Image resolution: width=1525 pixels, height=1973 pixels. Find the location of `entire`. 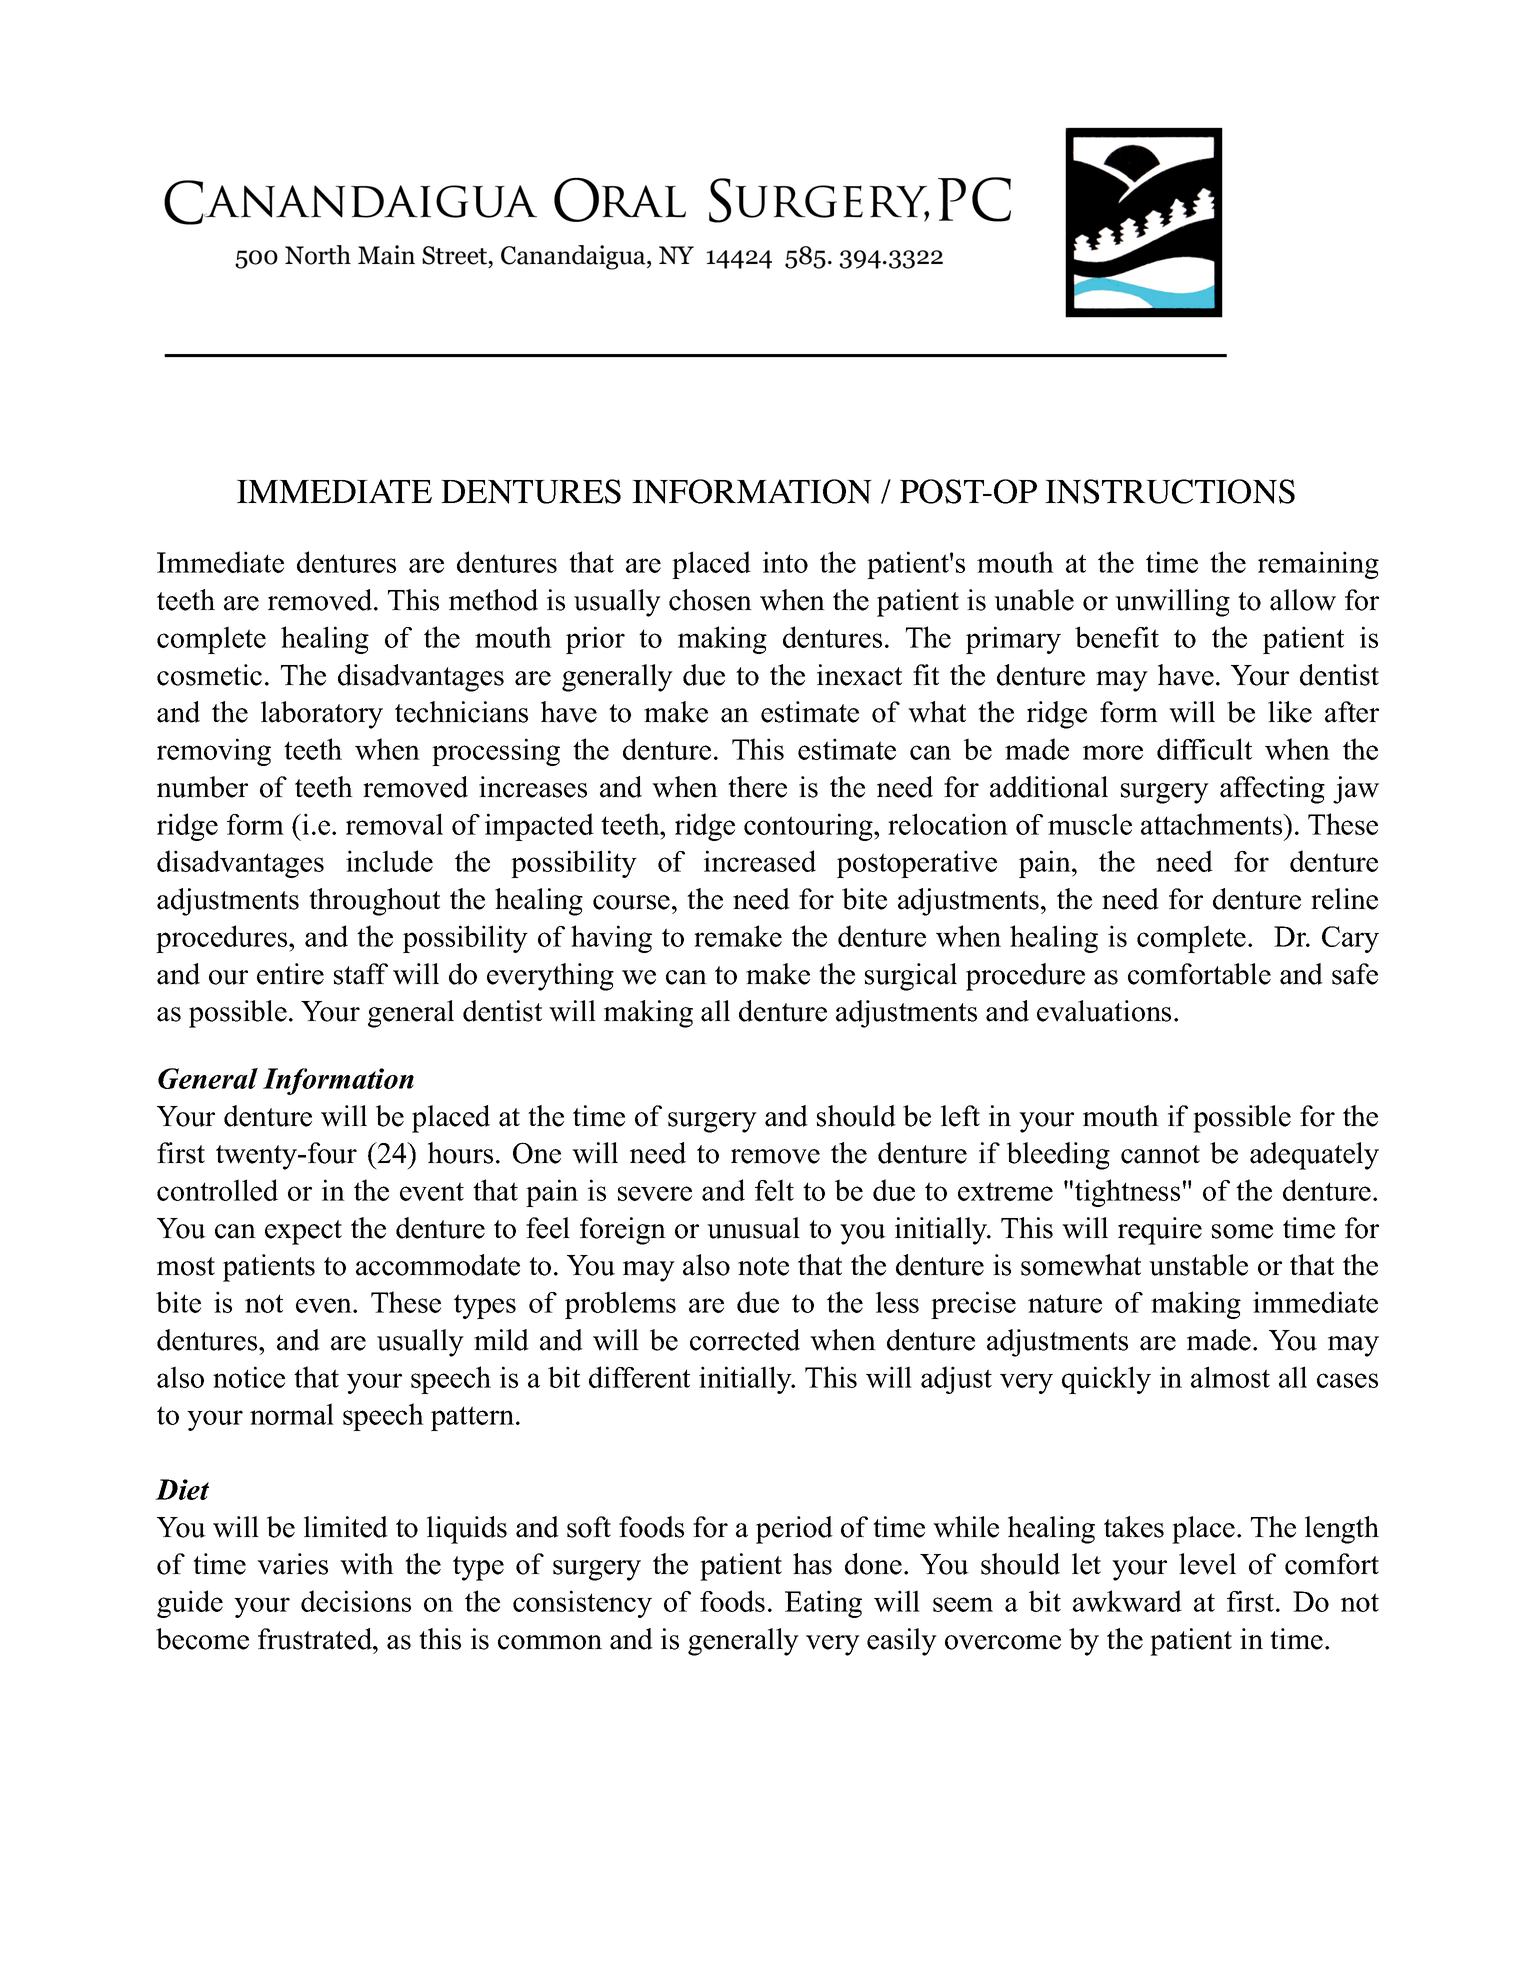

entire is located at coordinates (290, 974).
